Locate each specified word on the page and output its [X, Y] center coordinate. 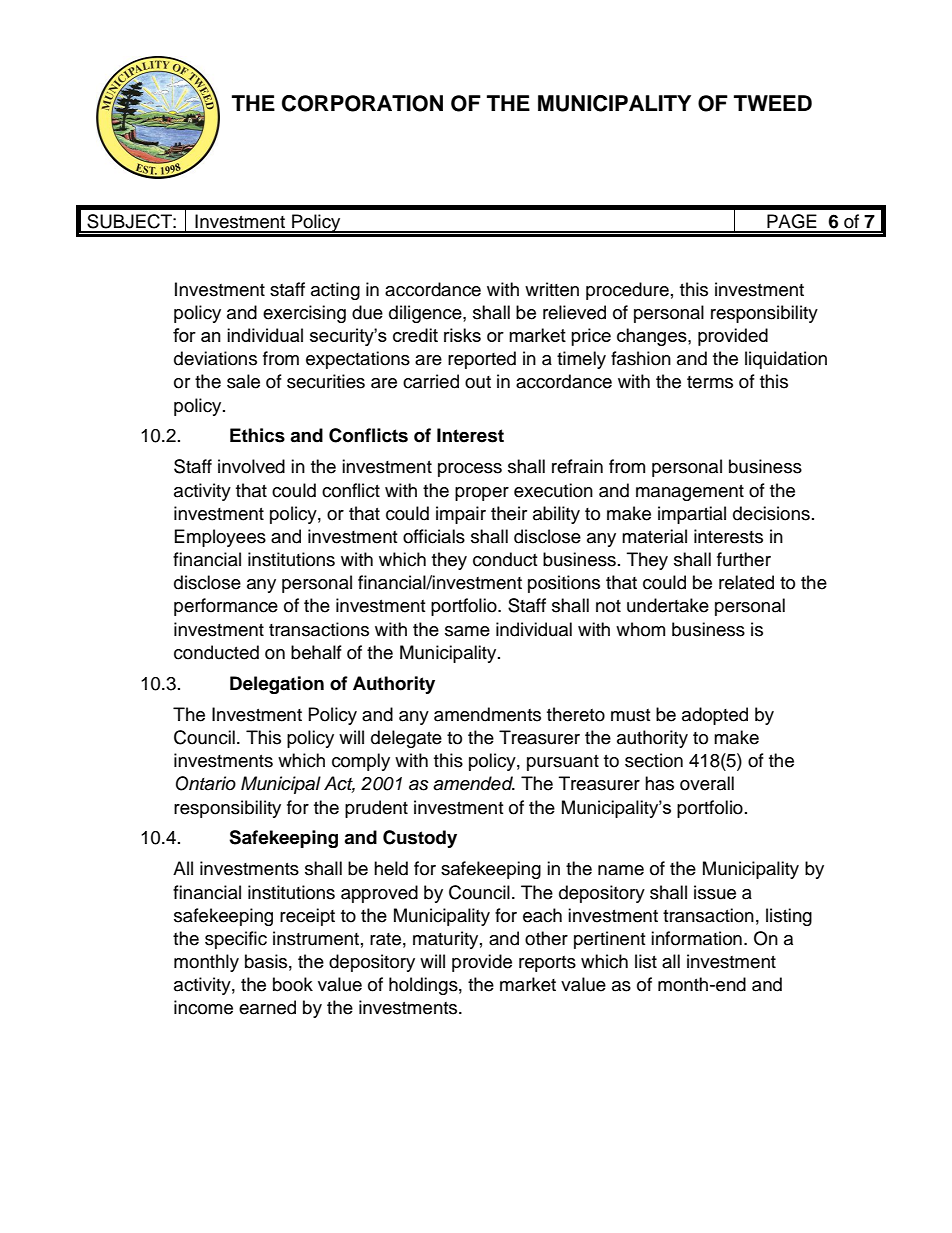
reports [547, 964]
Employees [220, 538]
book [293, 984]
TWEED [773, 103]
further [744, 559]
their [509, 513]
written [552, 289]
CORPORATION [362, 103]
